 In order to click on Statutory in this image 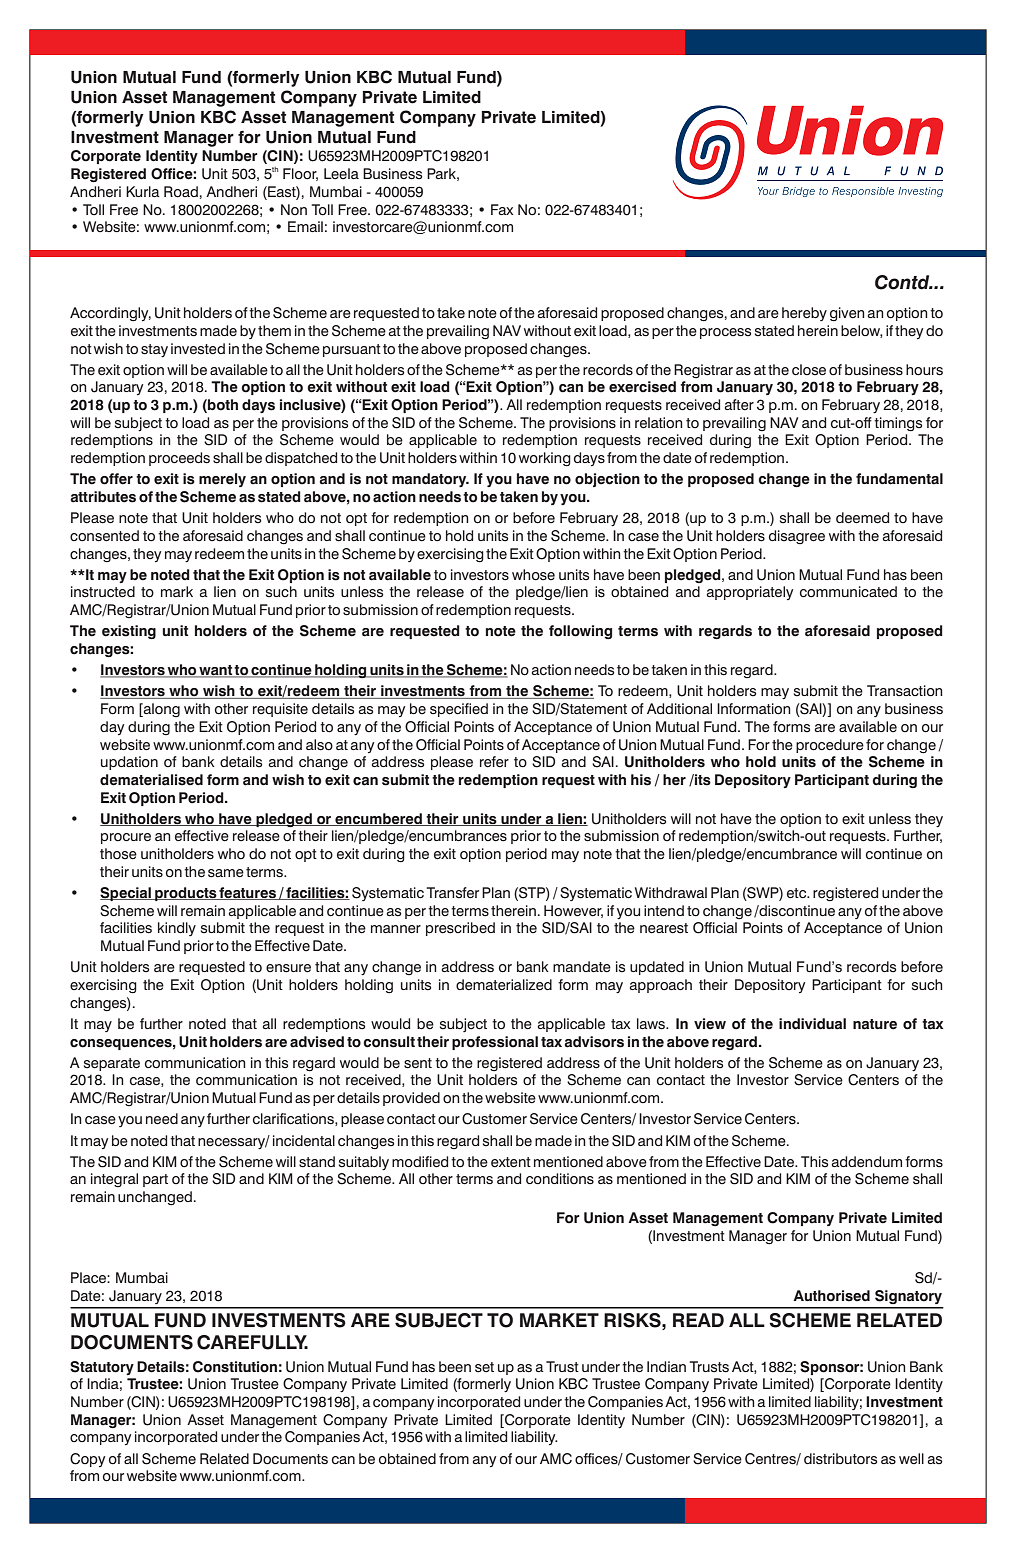, I will do `click(102, 1368)`.
